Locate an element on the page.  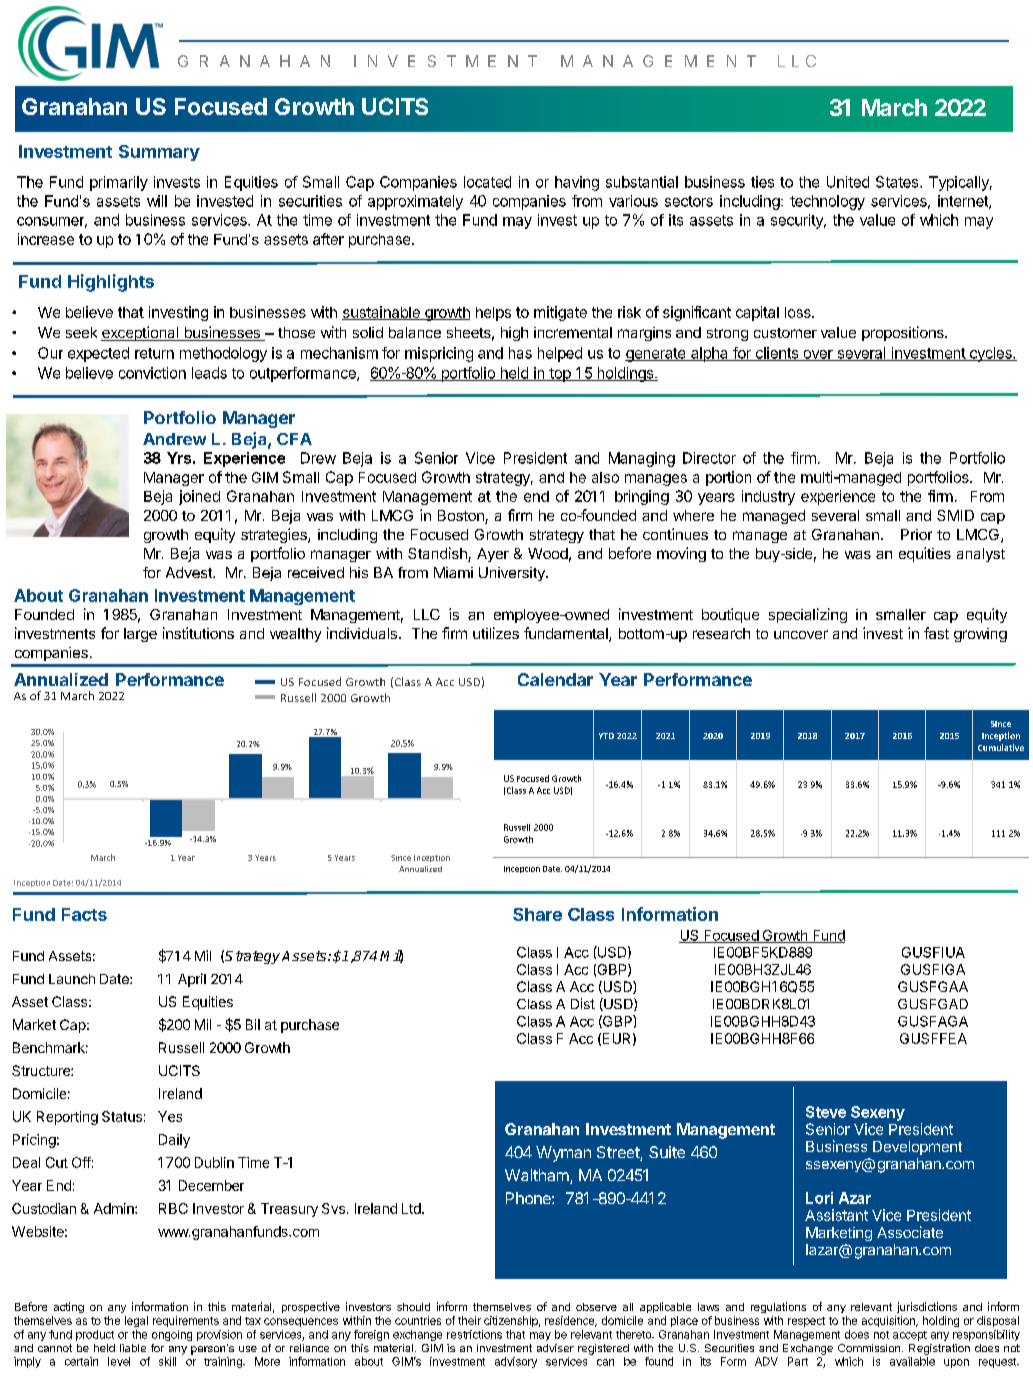
States is located at coordinates (898, 182).
